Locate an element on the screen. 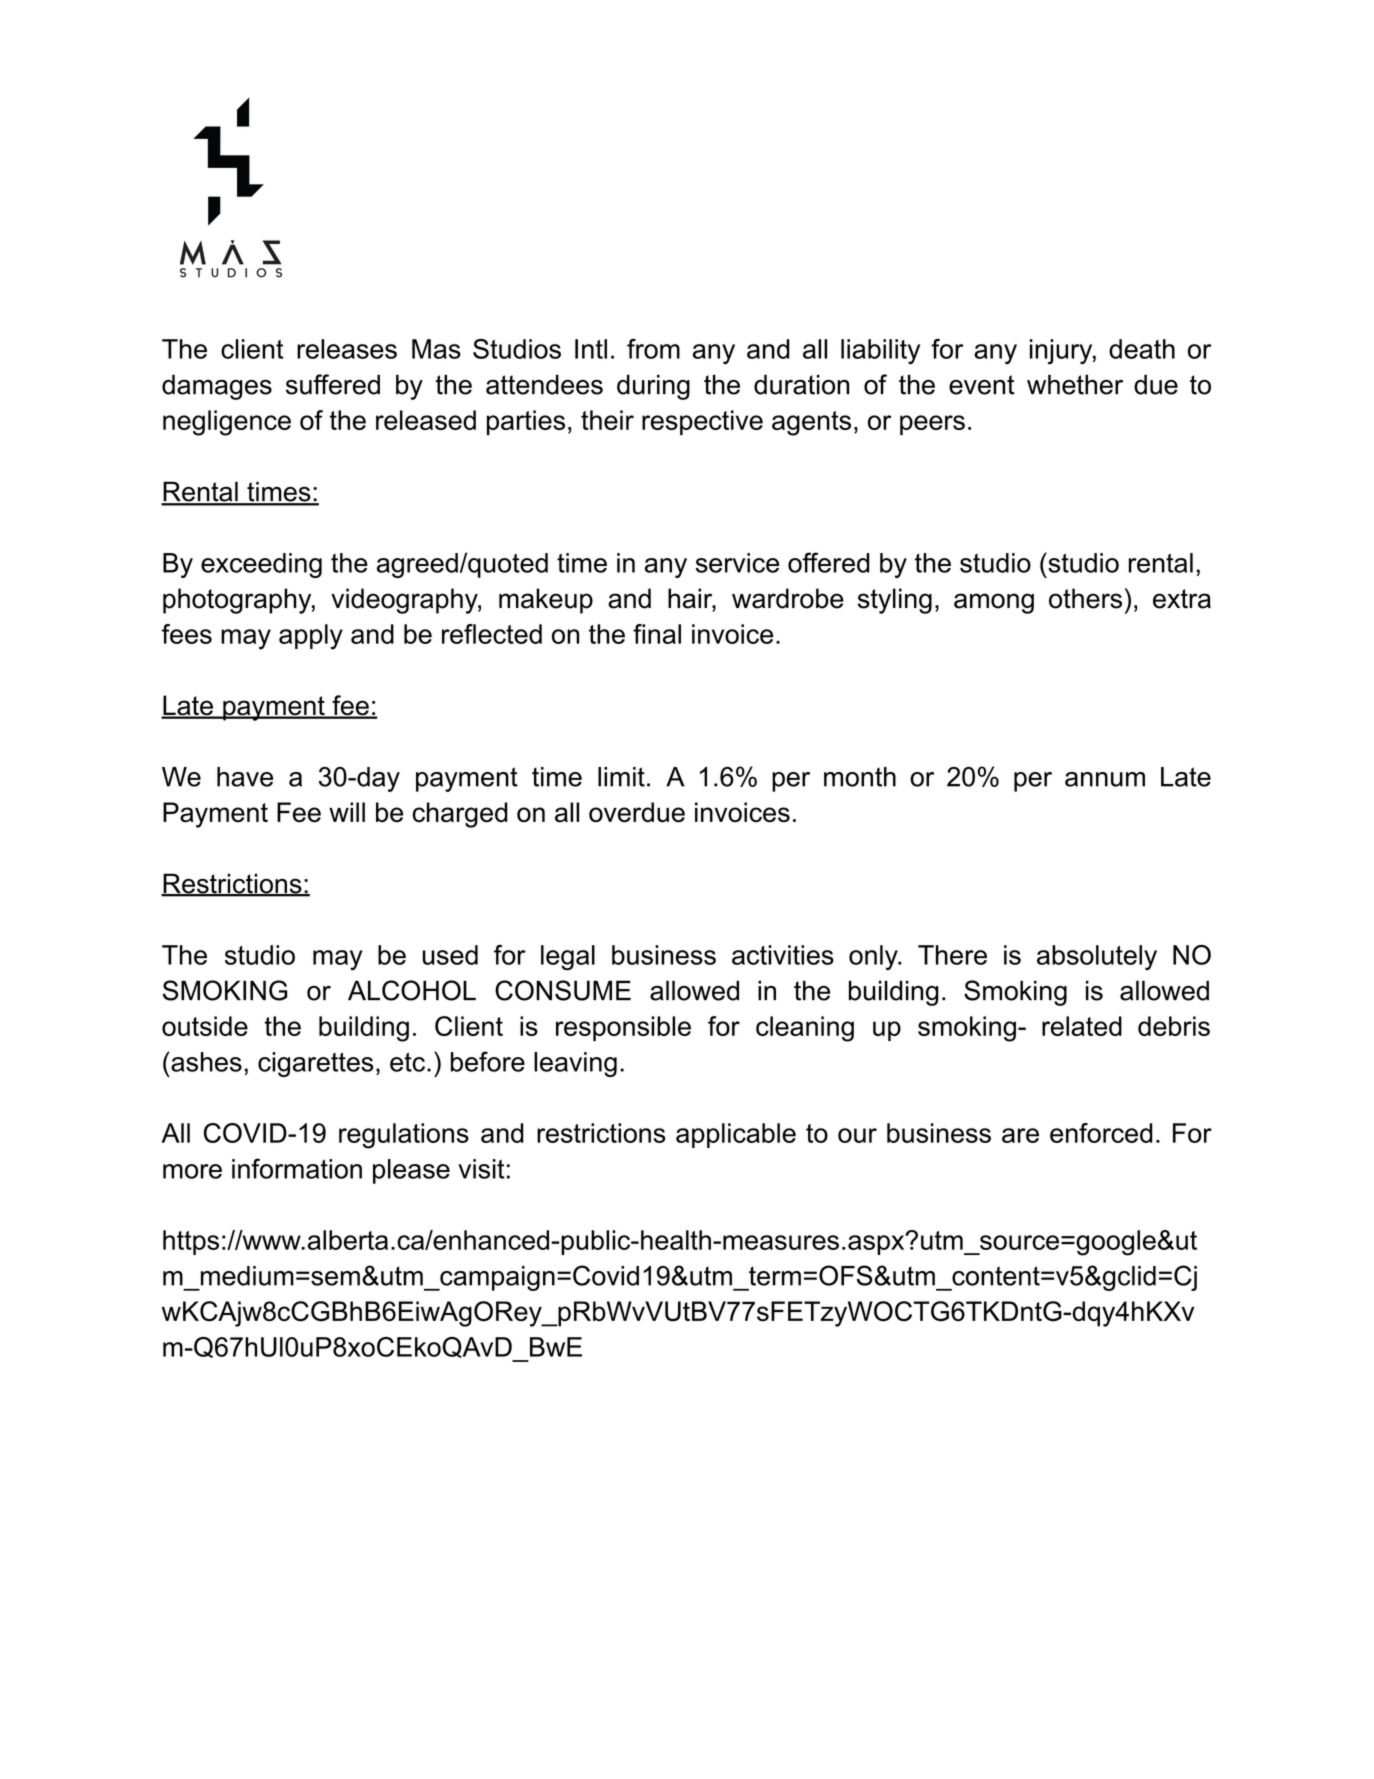 This screenshot has height=1779, width=1374. information is located at coordinates (297, 1168).
